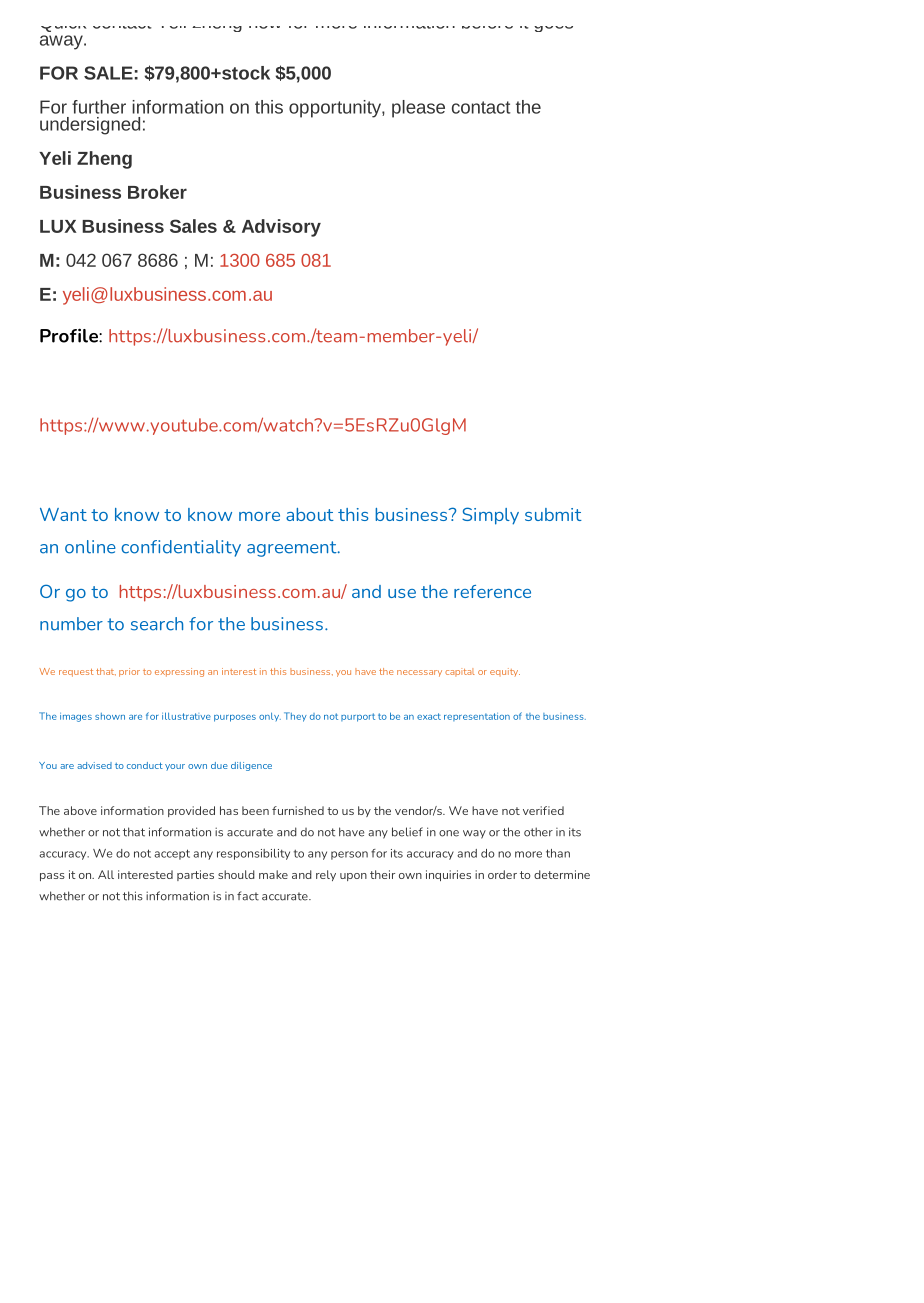  Describe the element at coordinates (106, 874) in the screenshot. I see `All` at that location.
